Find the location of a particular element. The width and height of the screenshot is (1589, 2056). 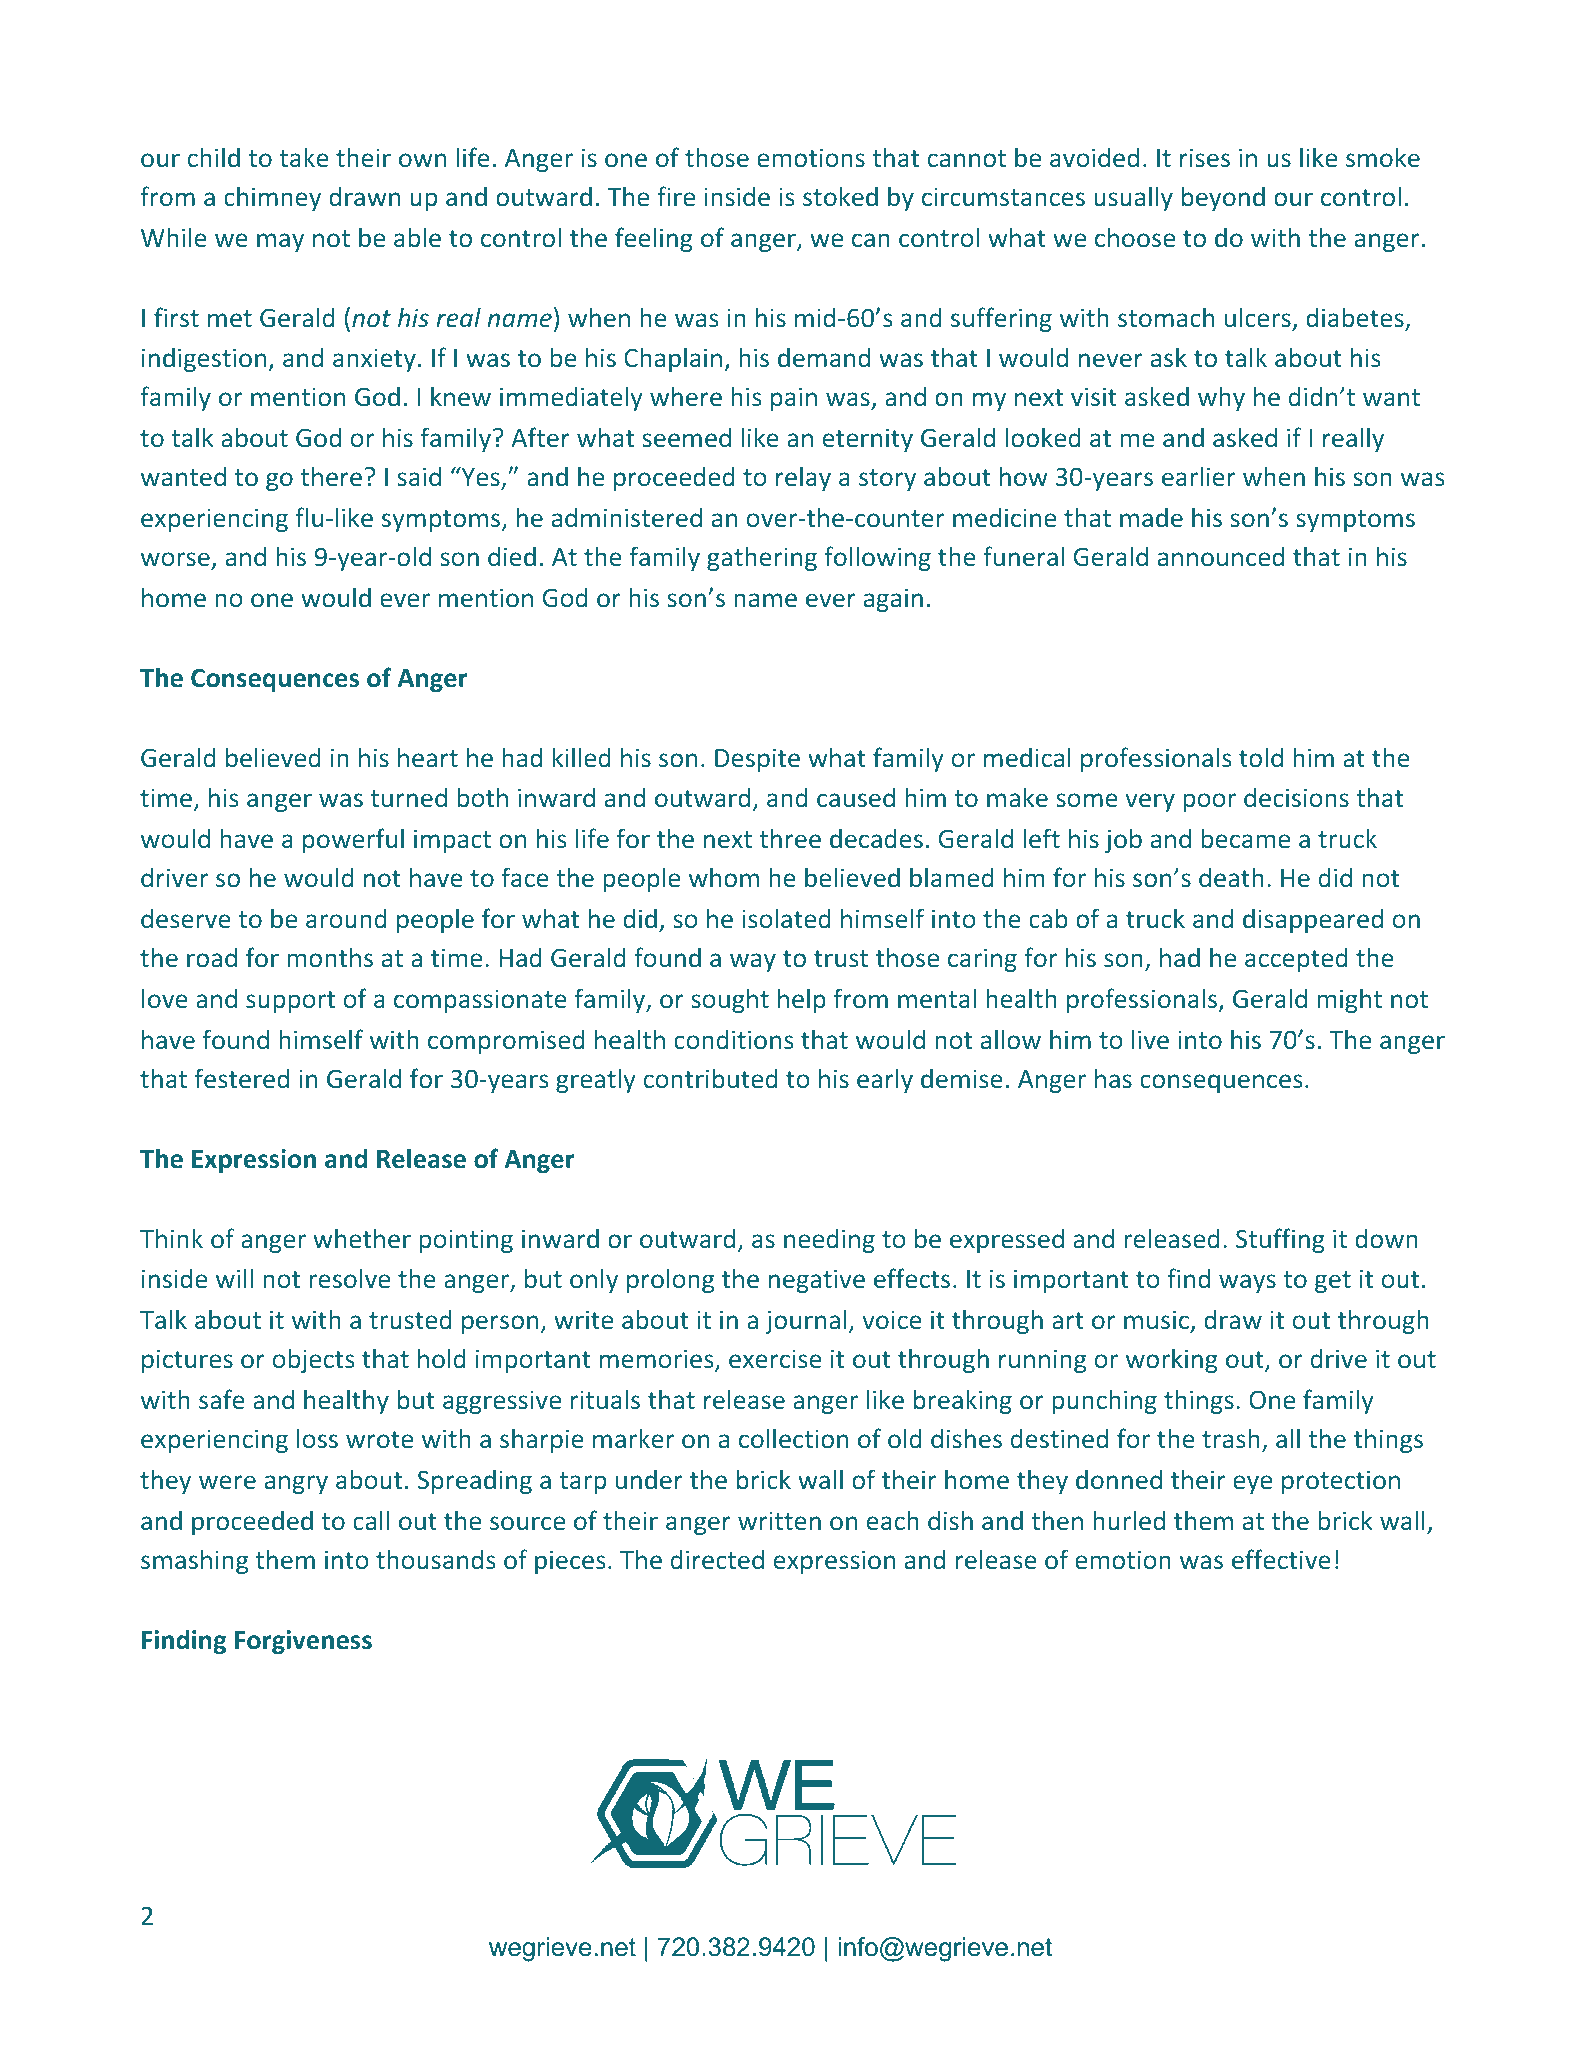

around is located at coordinates (346, 918).
